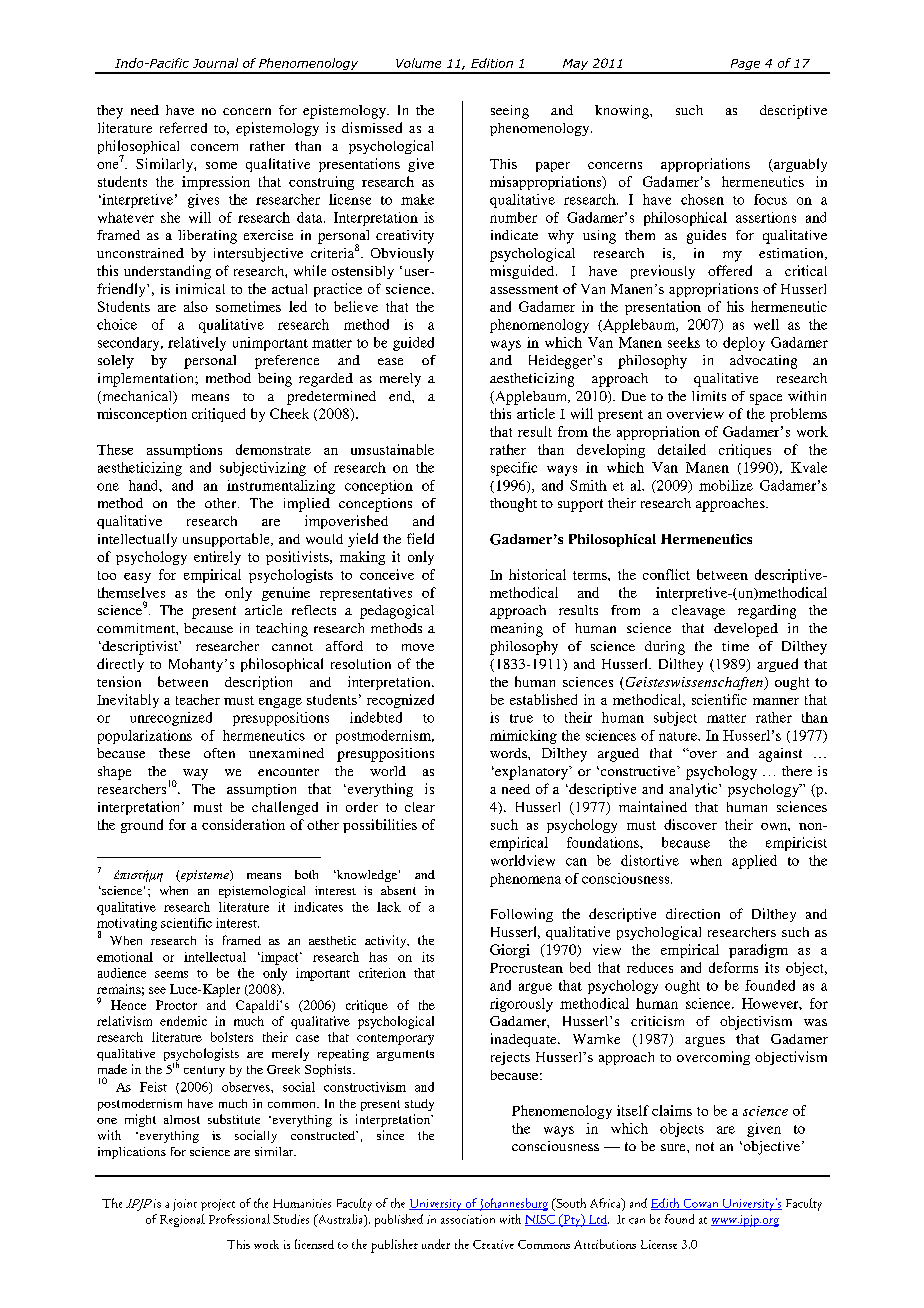  Describe the element at coordinates (418, 647) in the page. I see `move` at that location.
